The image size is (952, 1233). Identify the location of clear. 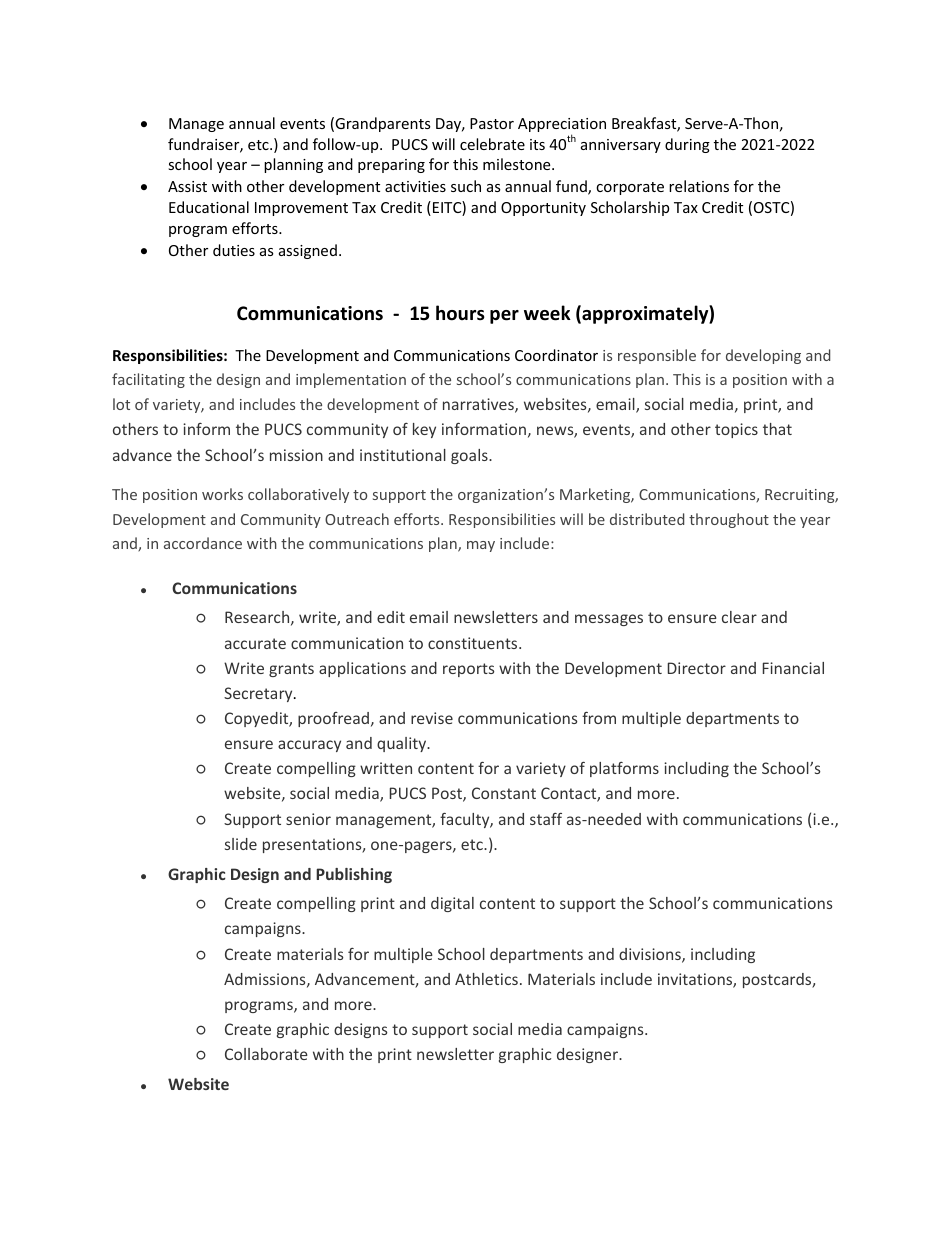
(739, 617).
